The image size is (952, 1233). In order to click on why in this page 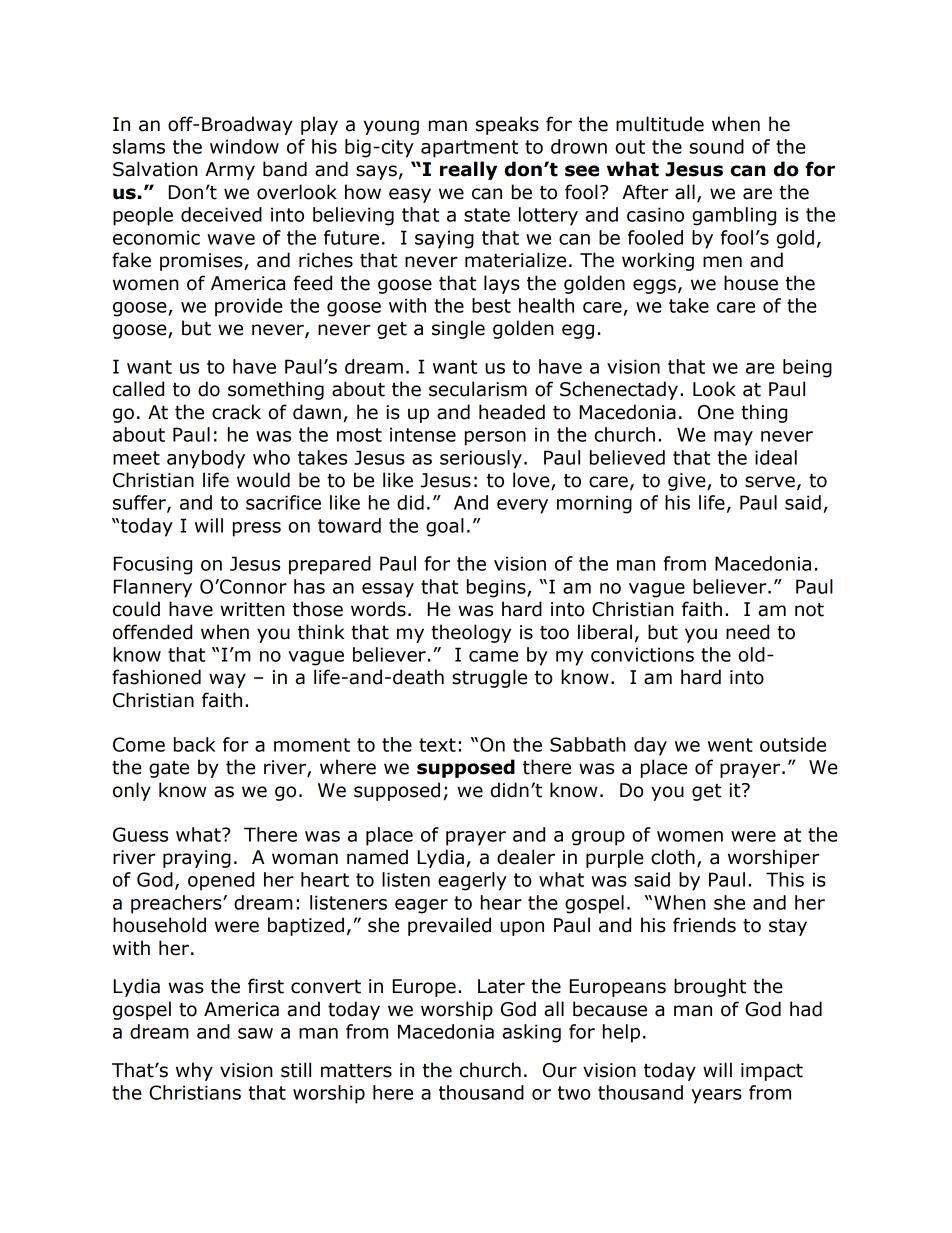, I will do `click(194, 1071)`.
